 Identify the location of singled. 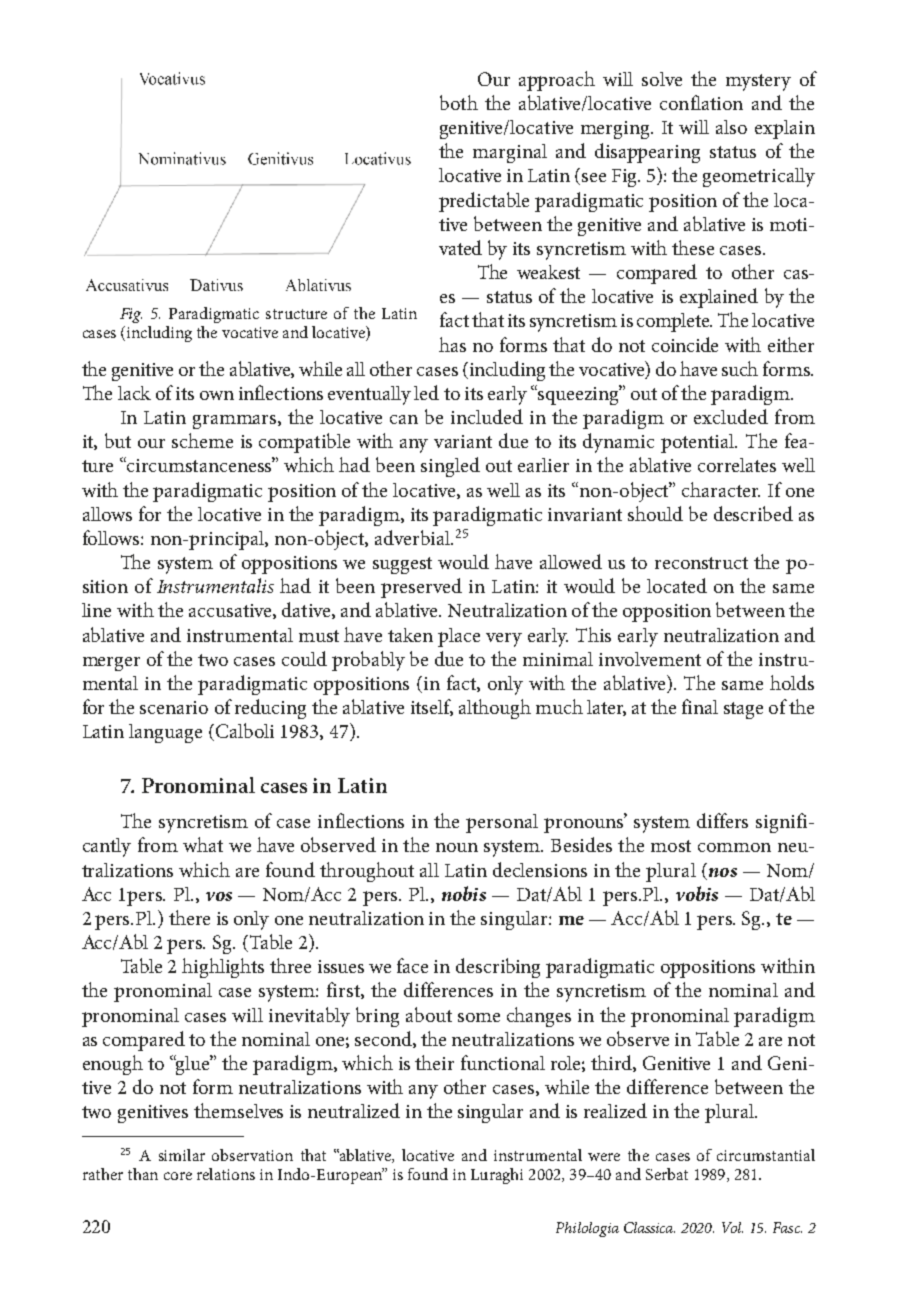
(450, 467).
